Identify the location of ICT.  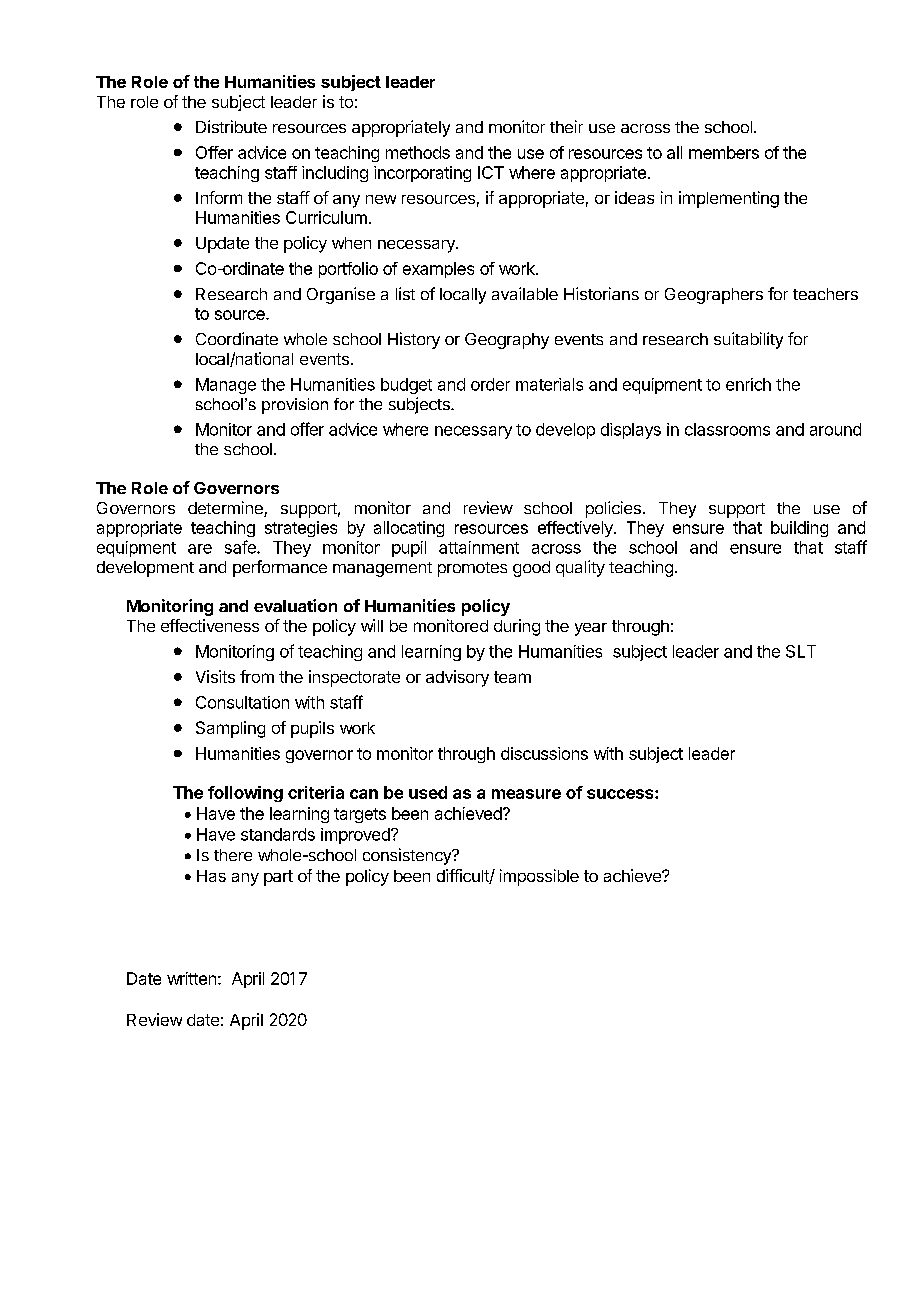
(491, 172).
